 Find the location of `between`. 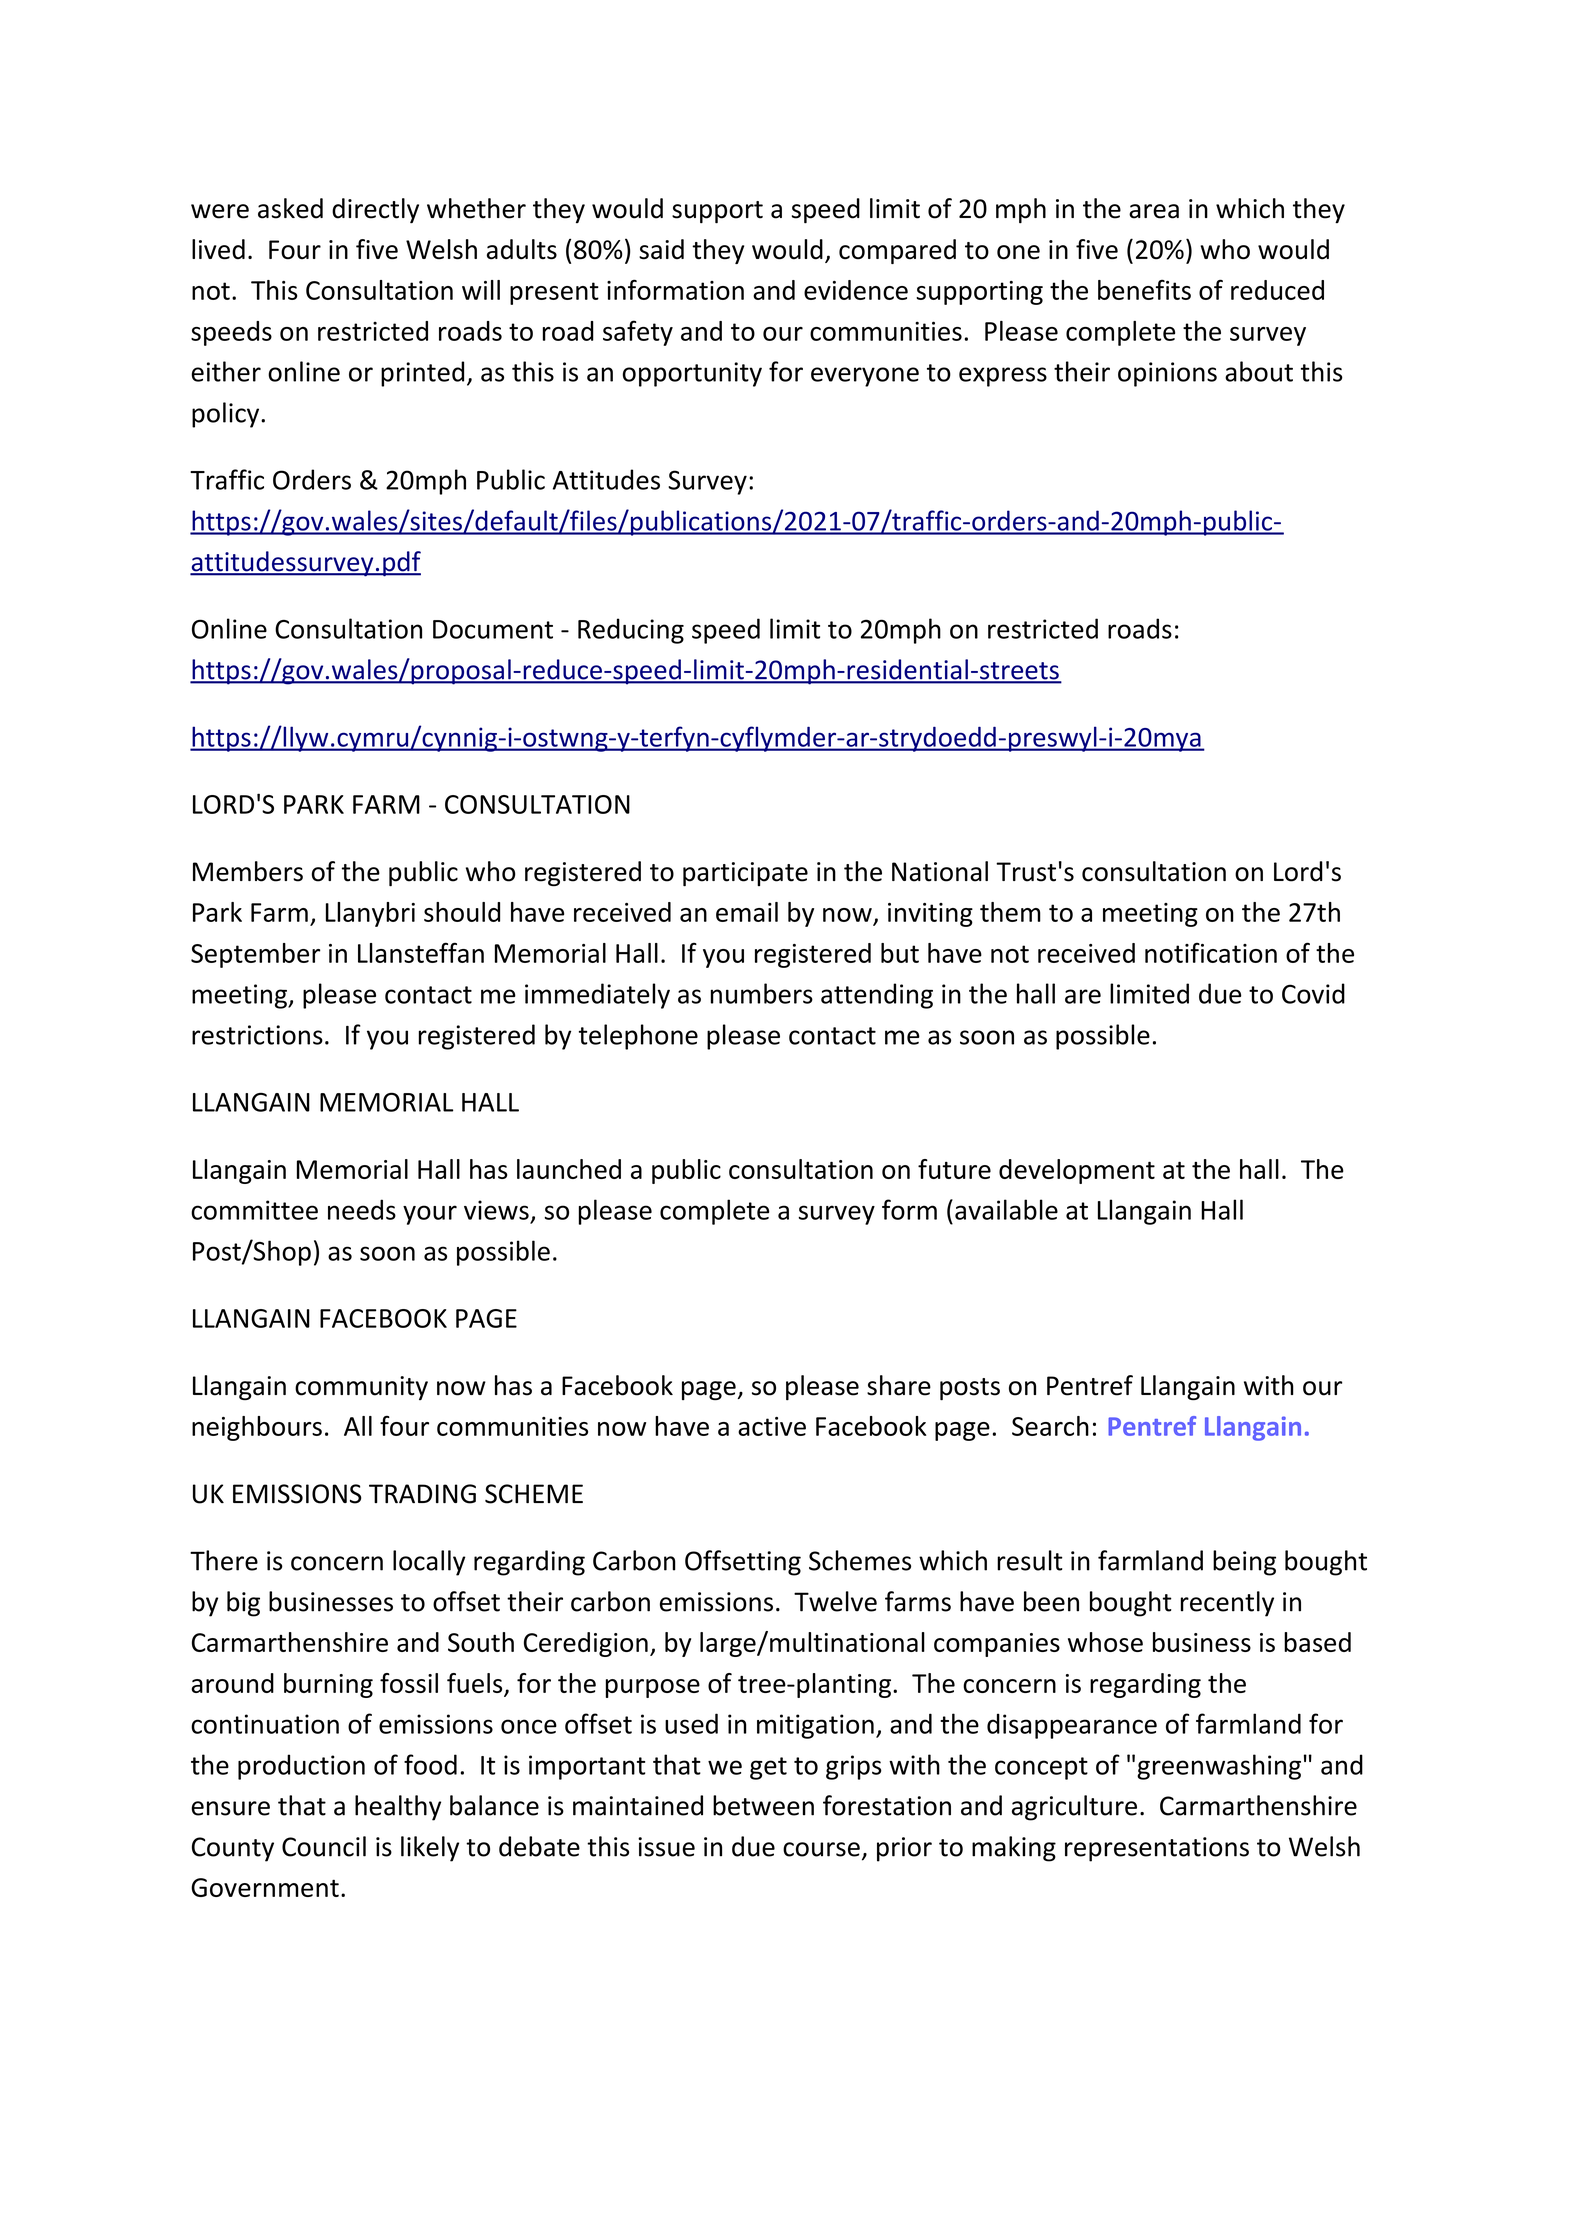

between is located at coordinates (763, 1805).
